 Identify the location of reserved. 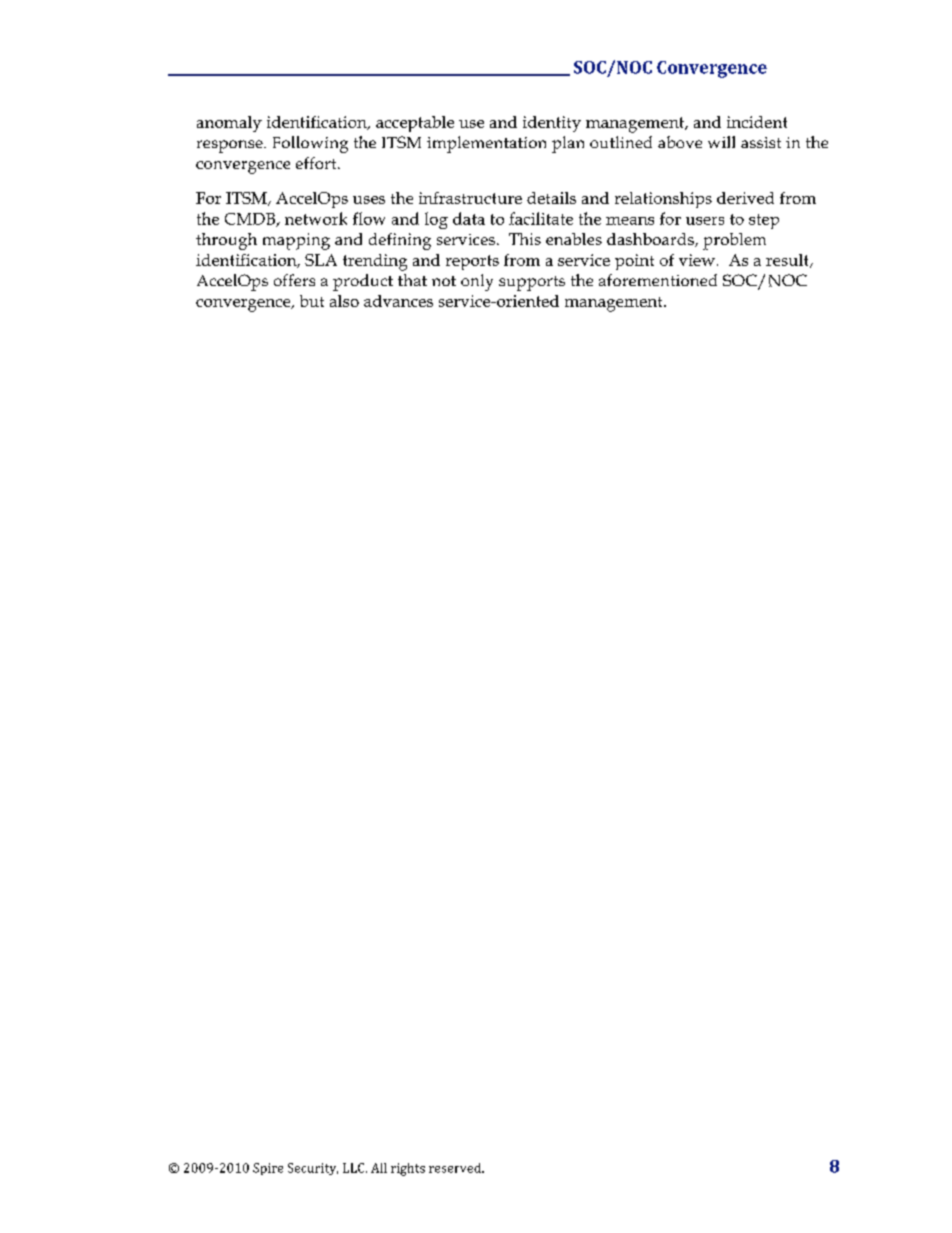
(456, 1168).
